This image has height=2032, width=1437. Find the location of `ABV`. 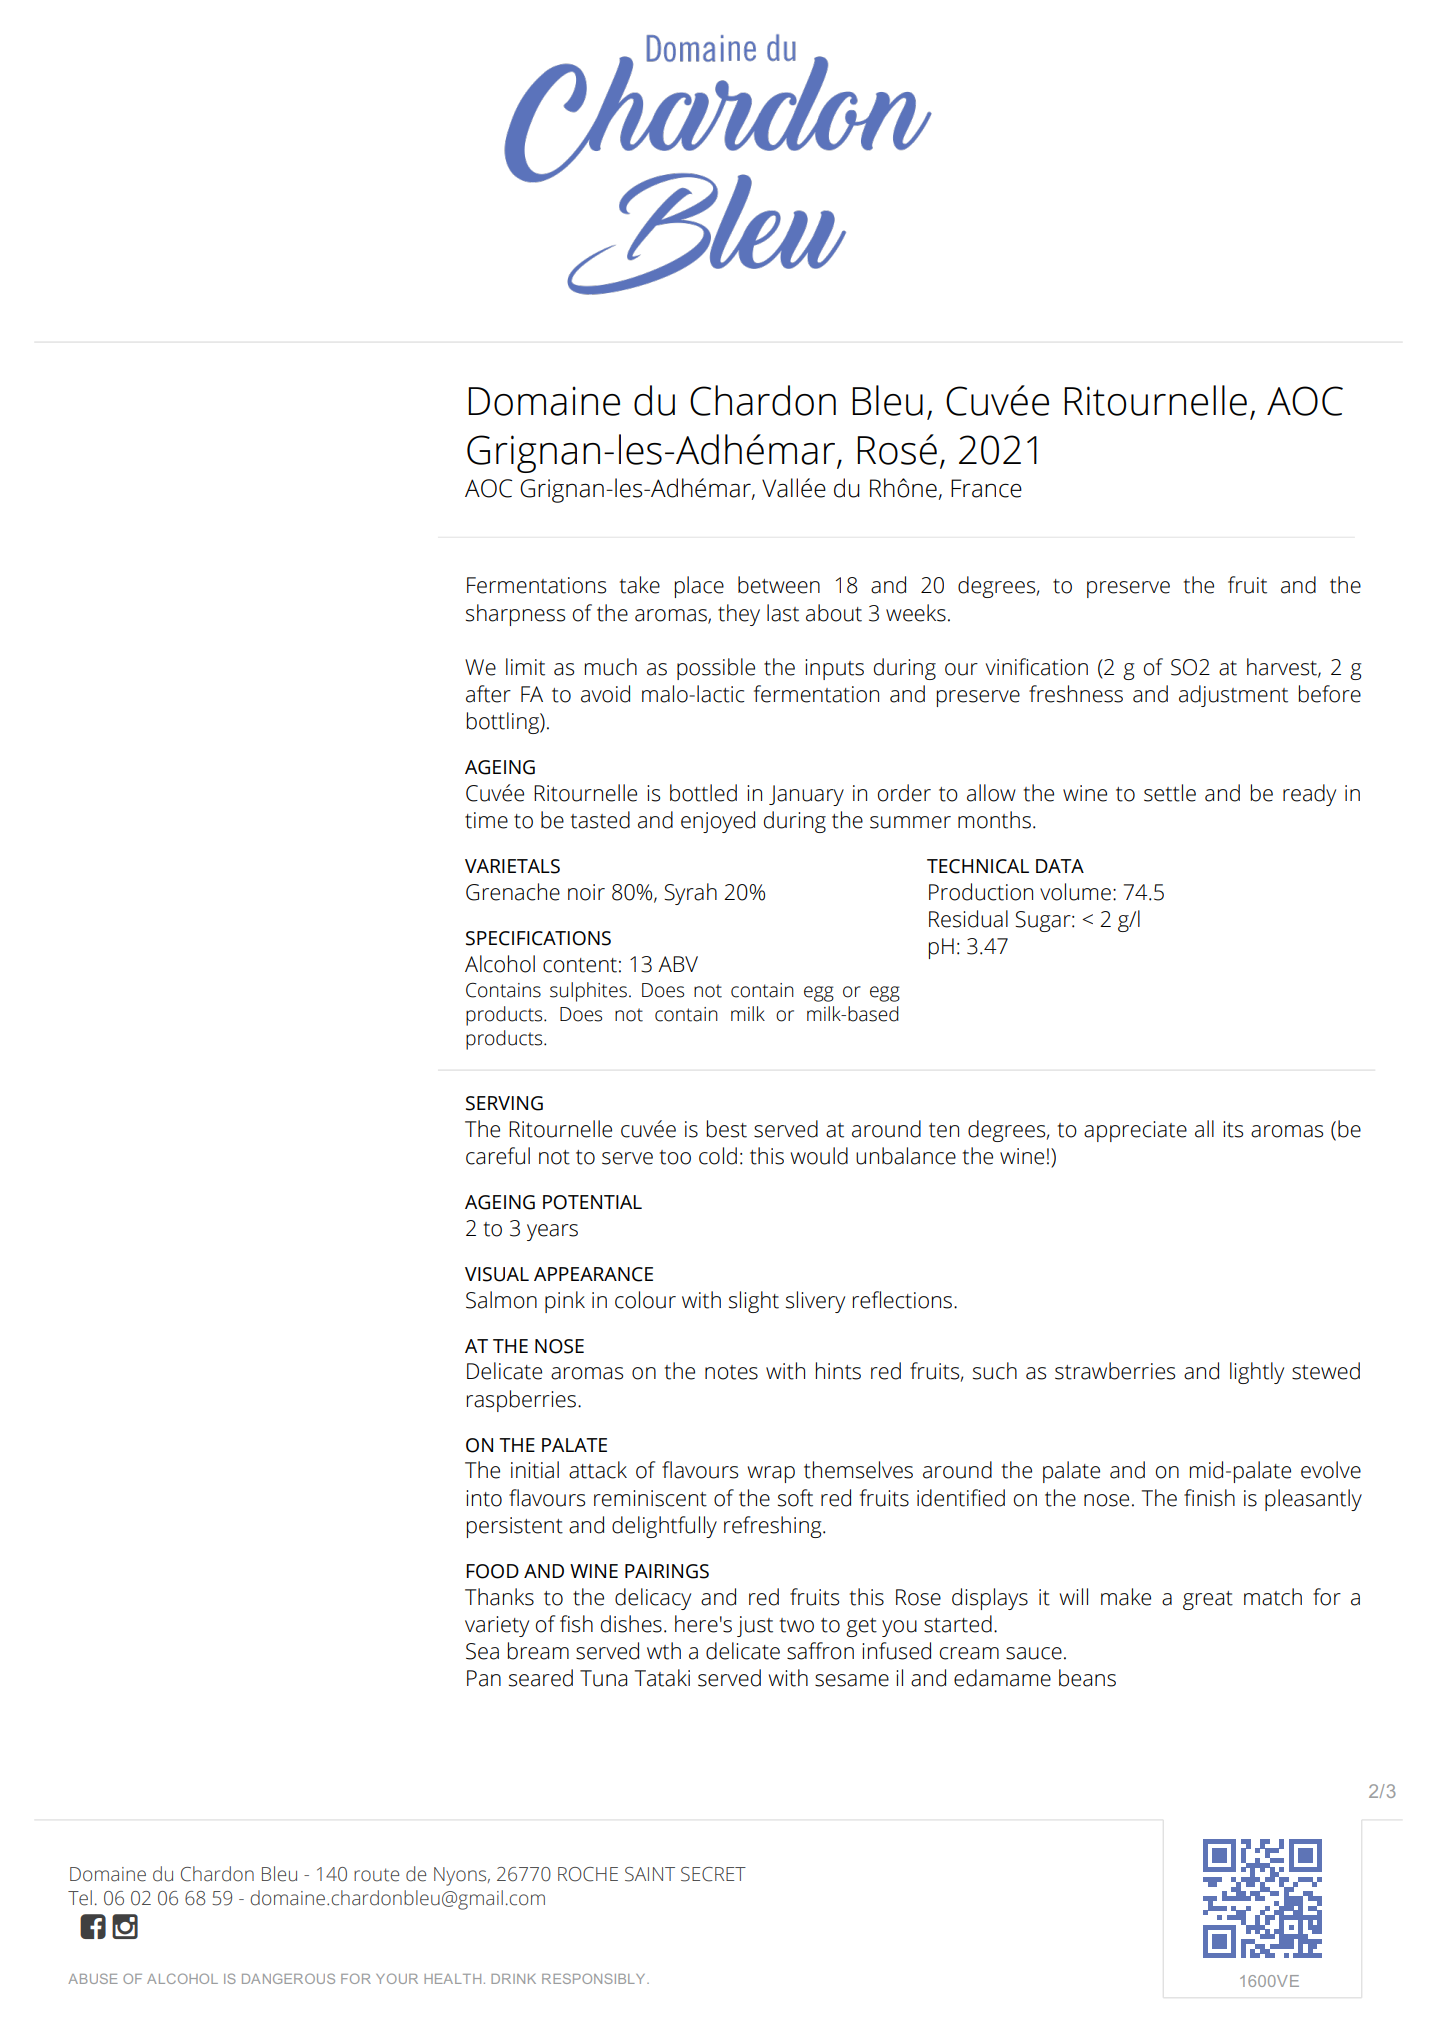

ABV is located at coordinates (678, 964).
